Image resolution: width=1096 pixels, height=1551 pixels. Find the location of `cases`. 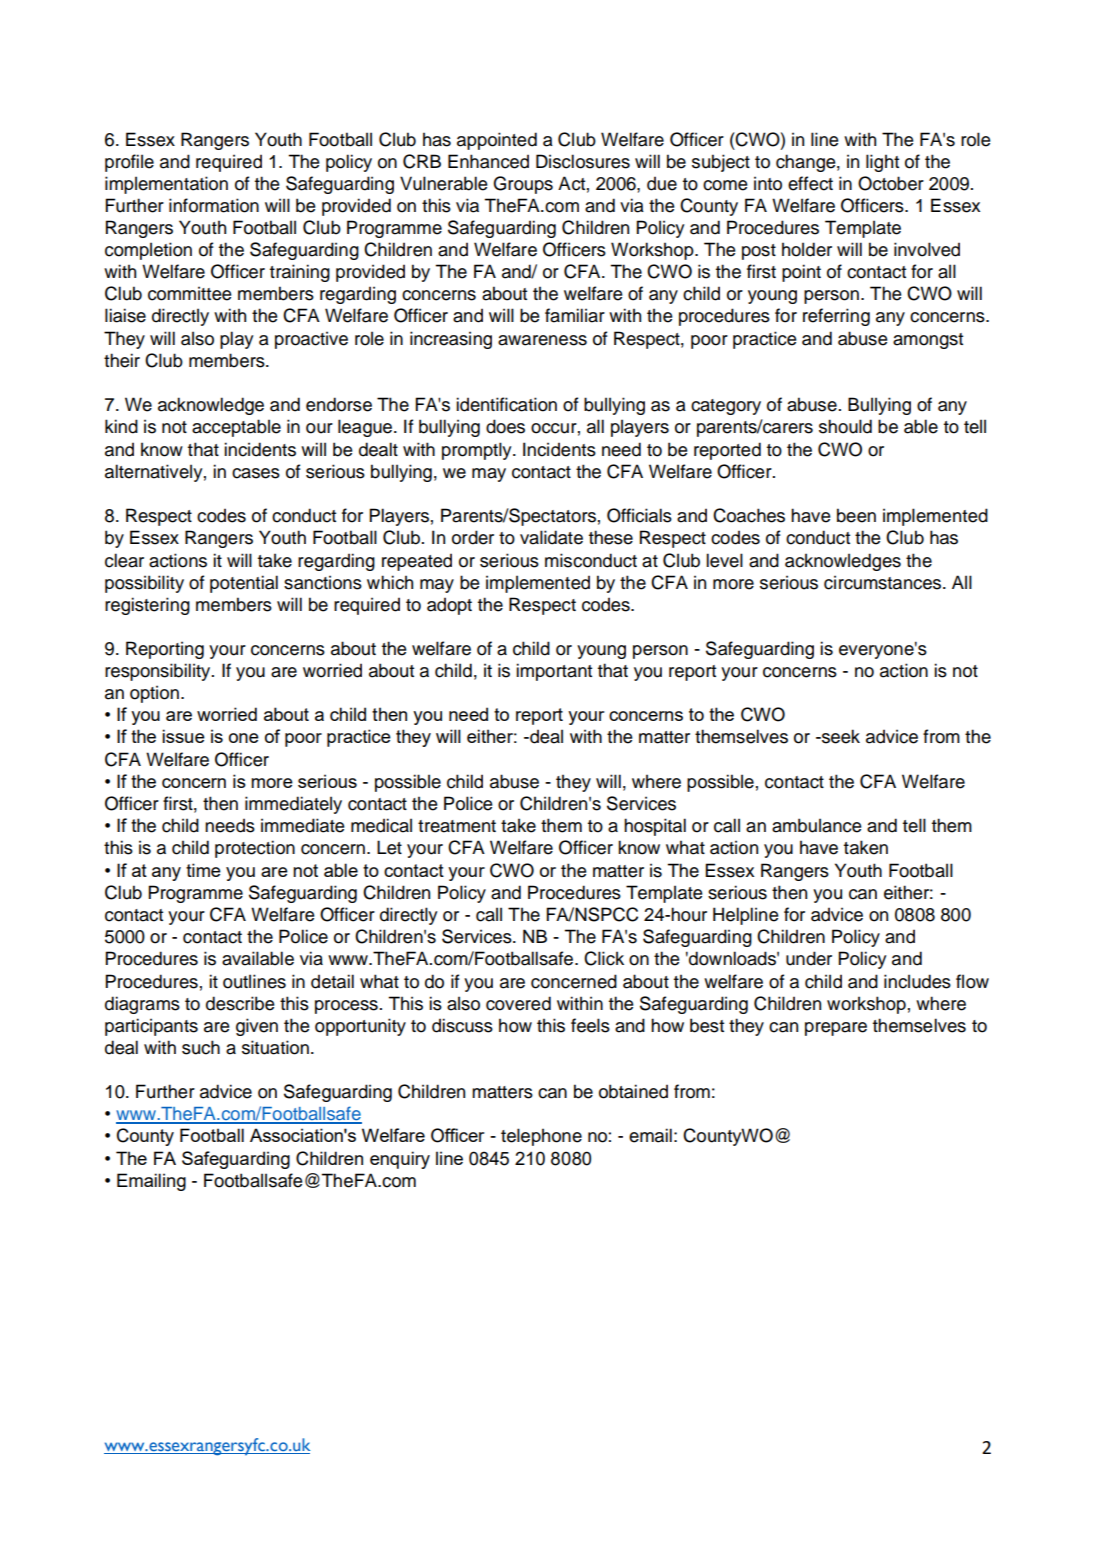

cases is located at coordinates (256, 473).
